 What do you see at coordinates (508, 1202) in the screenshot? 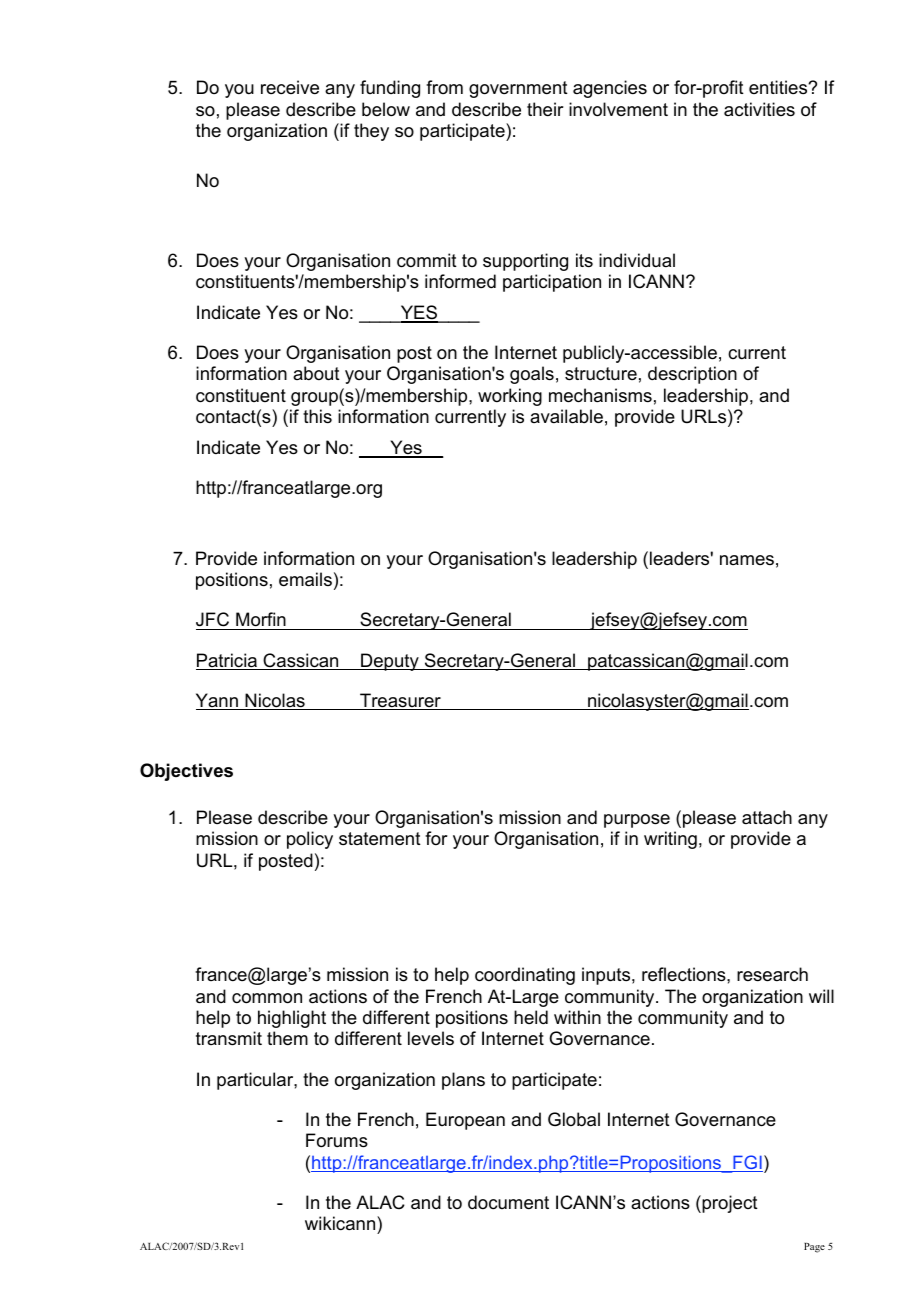
I see `document` at bounding box center [508, 1202].
